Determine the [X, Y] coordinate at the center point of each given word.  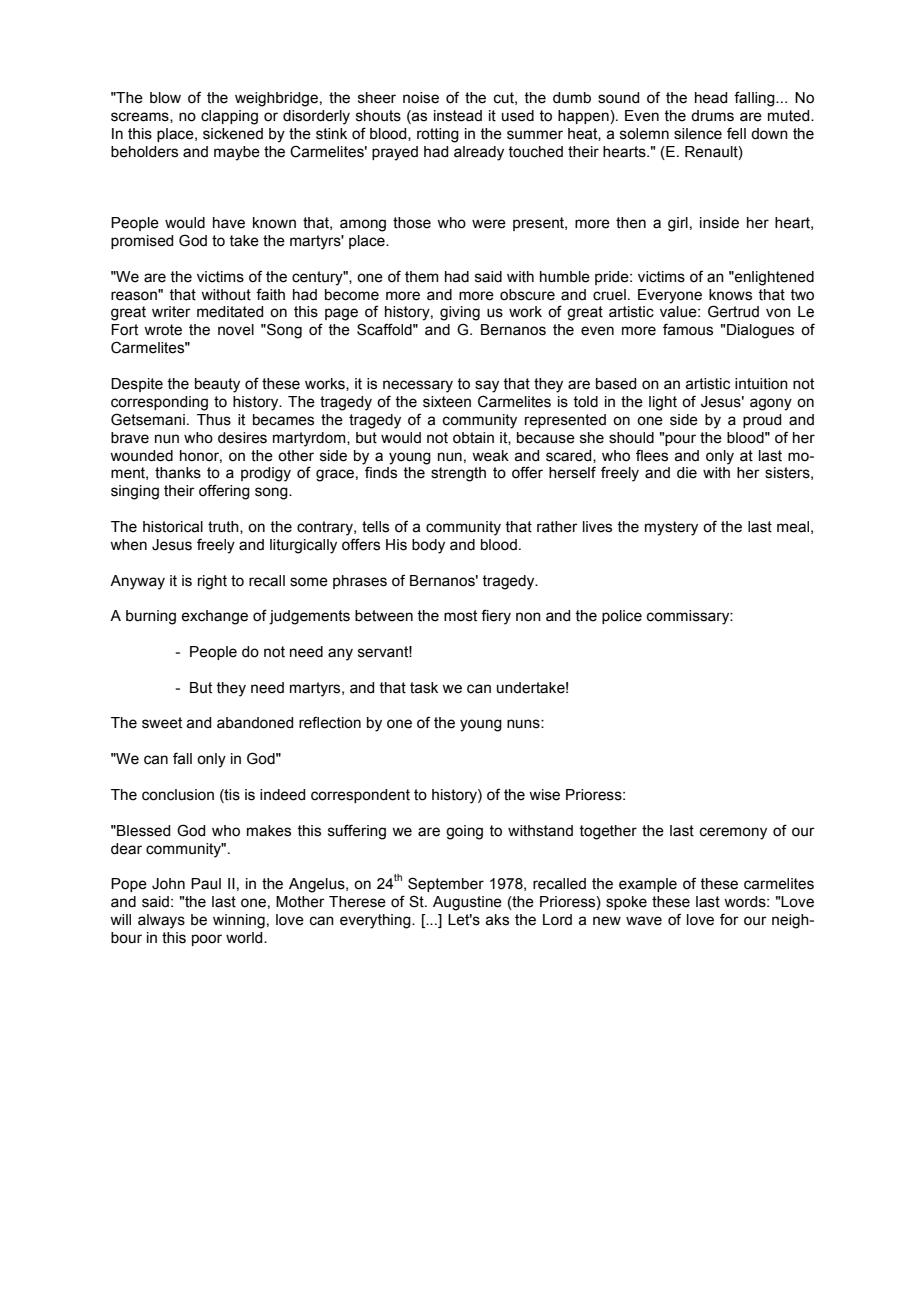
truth [224, 527]
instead [458, 116]
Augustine [467, 903]
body [428, 546]
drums [712, 116]
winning [239, 921]
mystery [671, 528]
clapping [229, 117]
